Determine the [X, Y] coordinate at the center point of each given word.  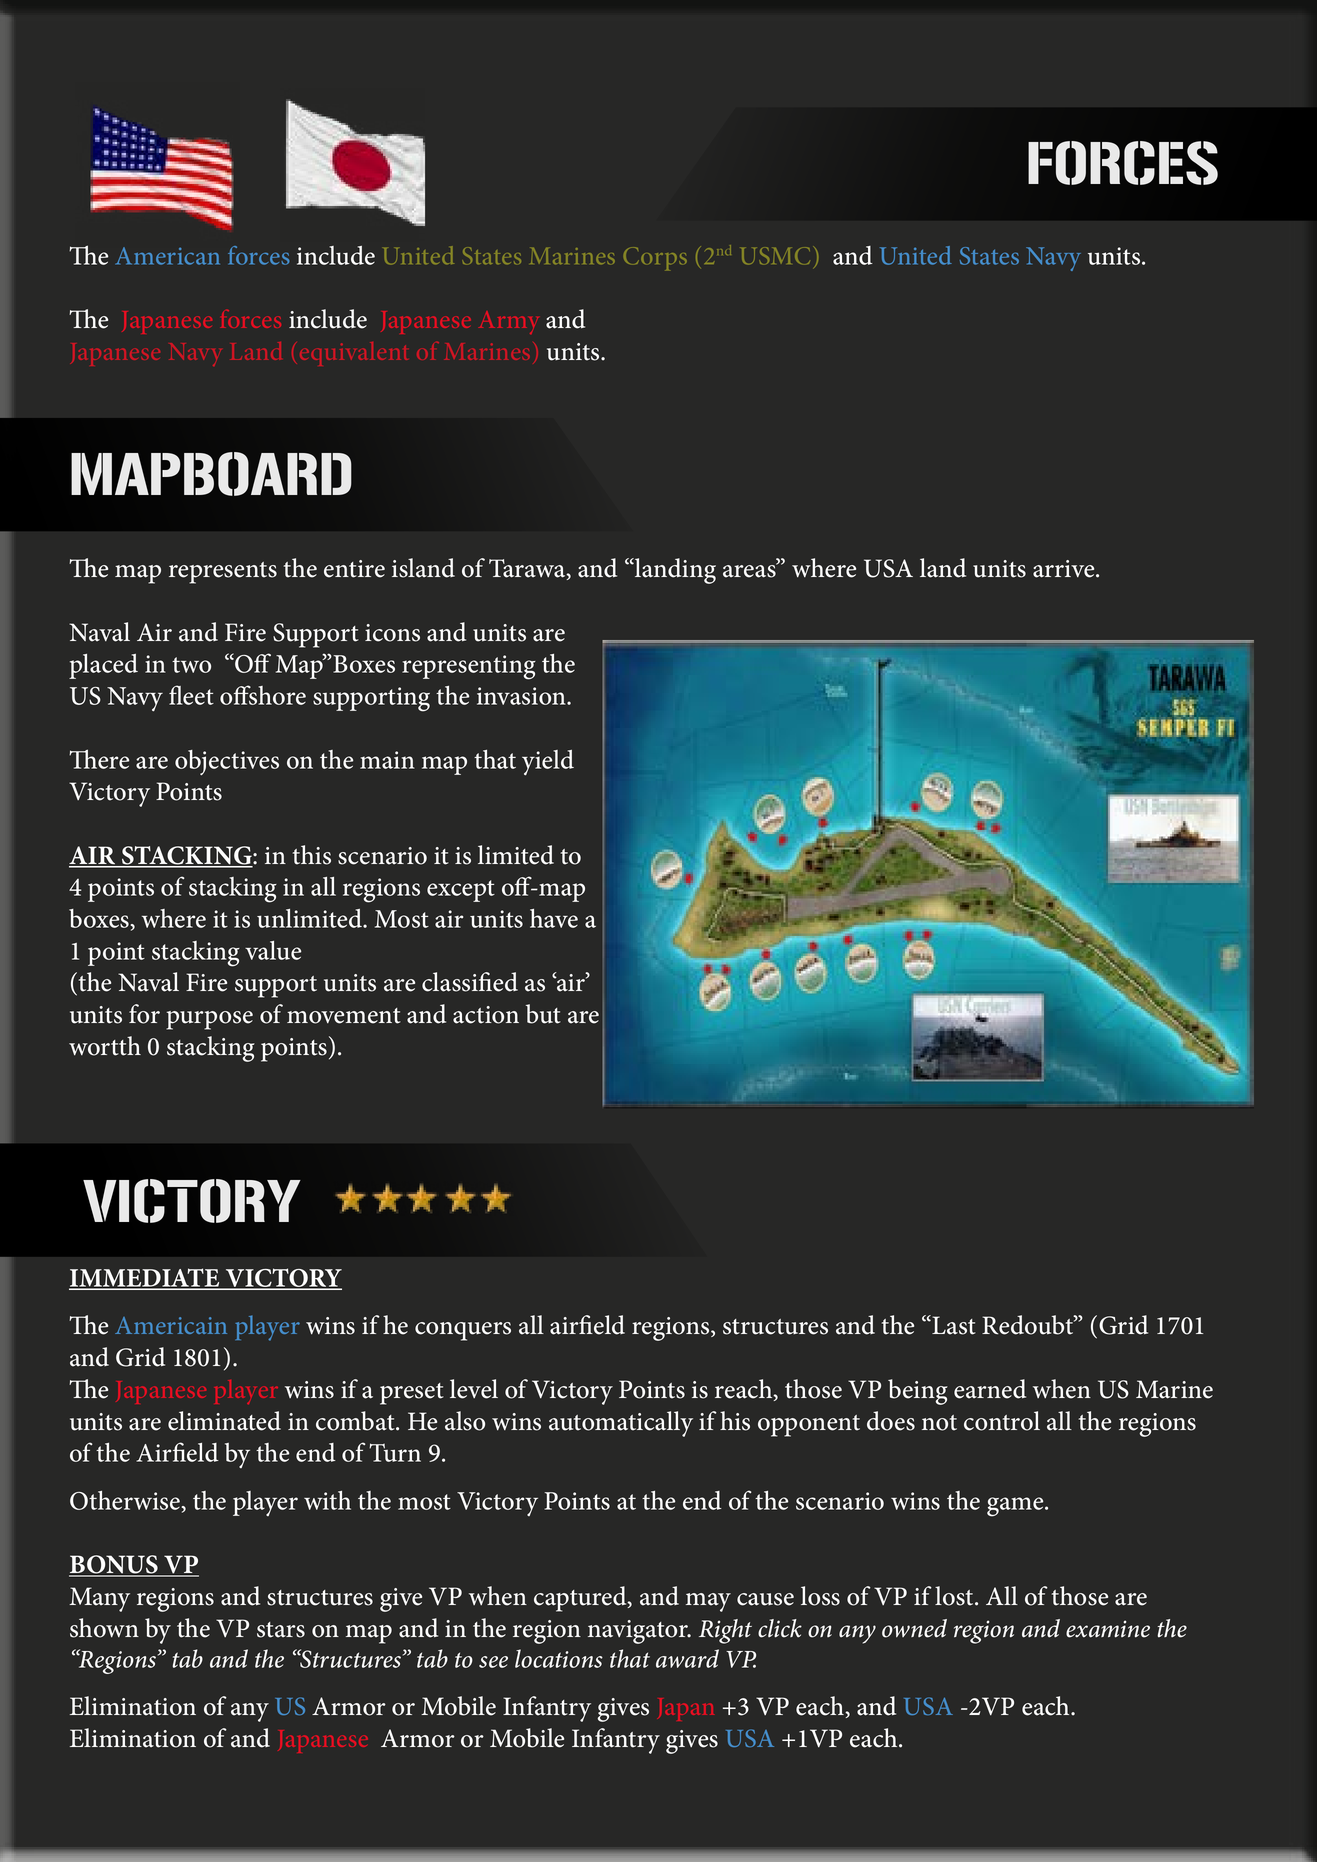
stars [281, 1630]
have [554, 918]
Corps [655, 259]
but [543, 1014]
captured [581, 1599]
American [167, 256]
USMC [775, 256]
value [273, 950]
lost [955, 1596]
